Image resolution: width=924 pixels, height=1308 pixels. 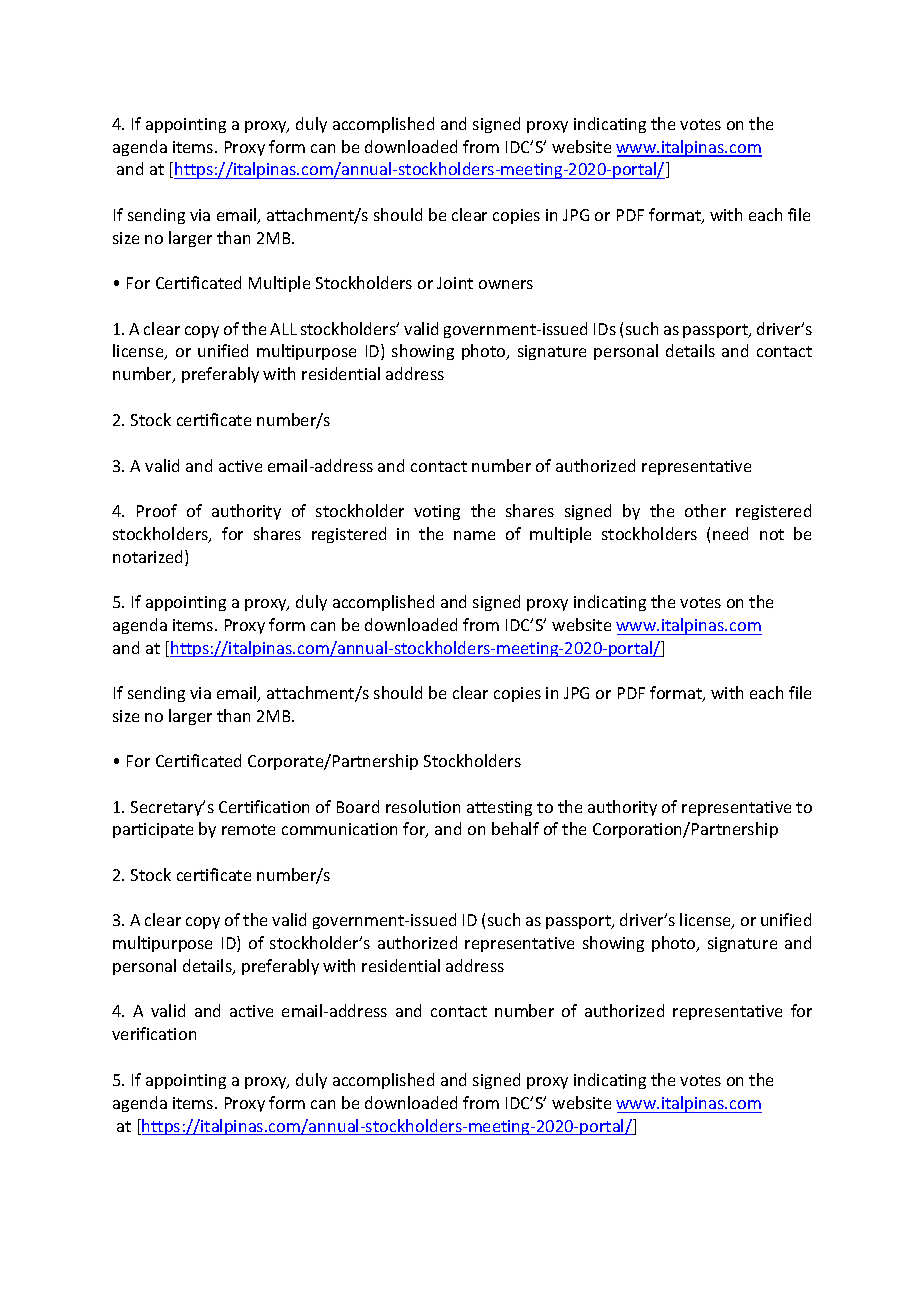 What do you see at coordinates (283, 329) in the screenshot?
I see `ALL` at bounding box center [283, 329].
